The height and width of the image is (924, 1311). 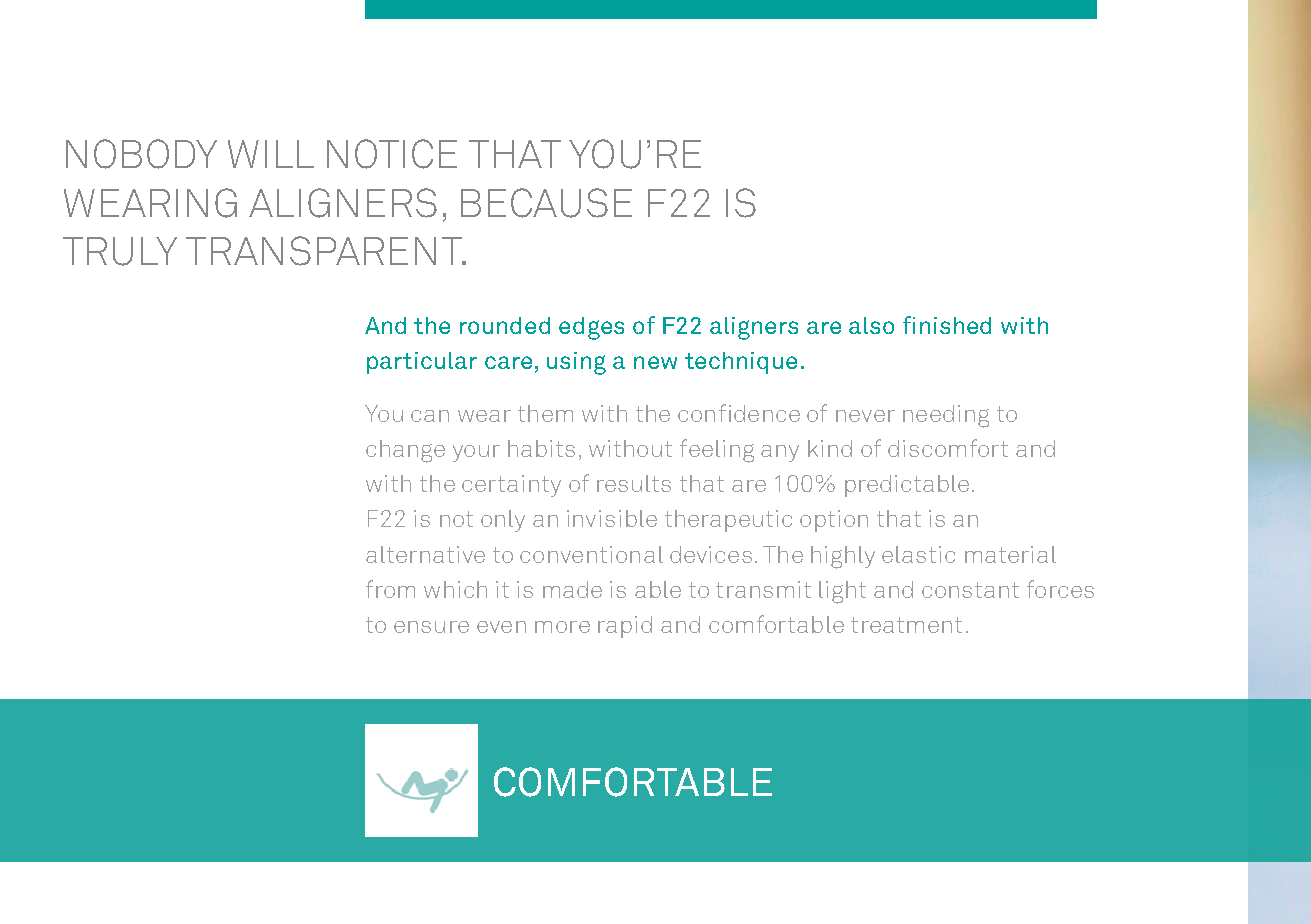 I want to click on from, so click(x=390, y=589).
